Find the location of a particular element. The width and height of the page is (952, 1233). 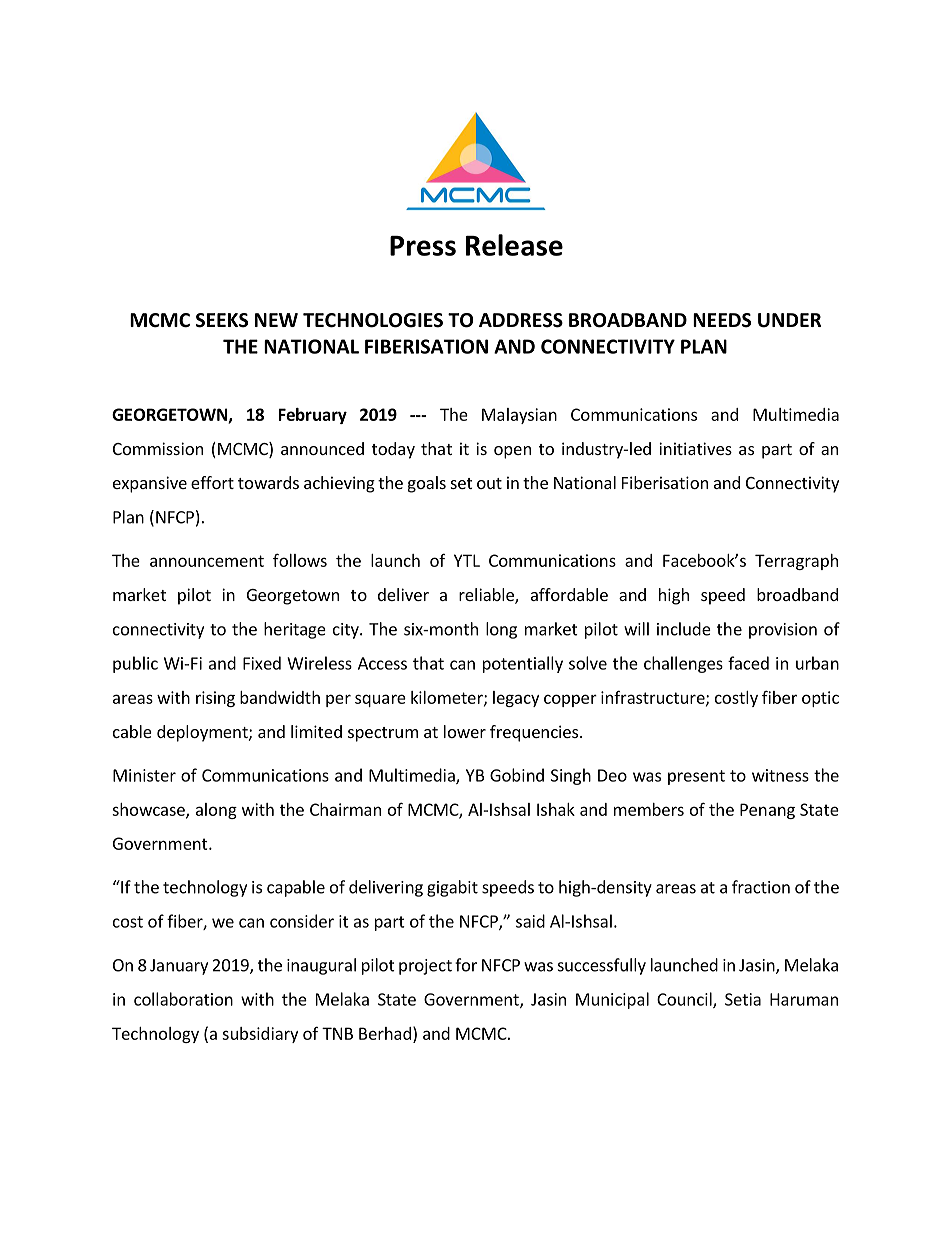

collaboration is located at coordinates (183, 999).
